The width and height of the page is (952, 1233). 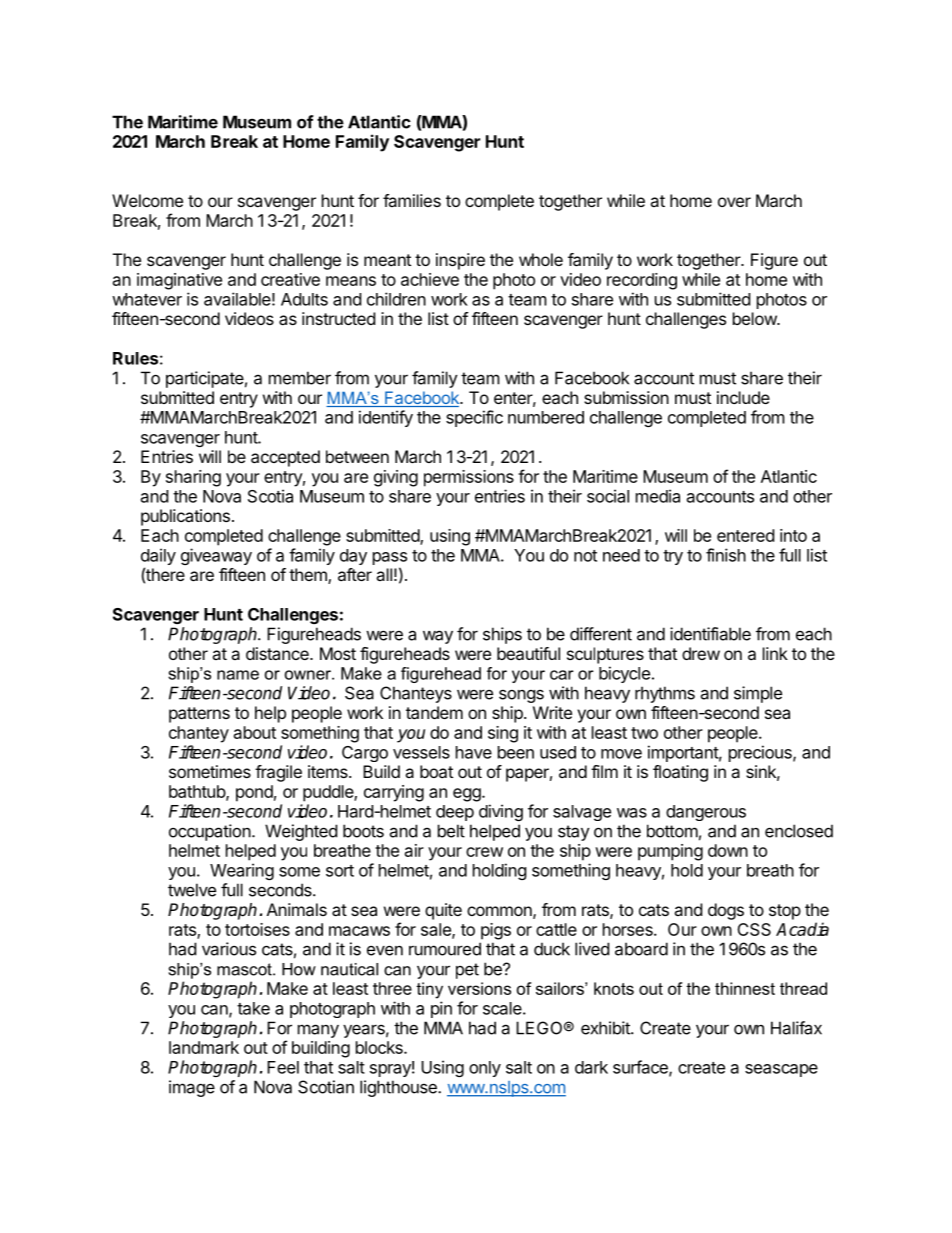 I want to click on seascape, so click(x=781, y=1070).
